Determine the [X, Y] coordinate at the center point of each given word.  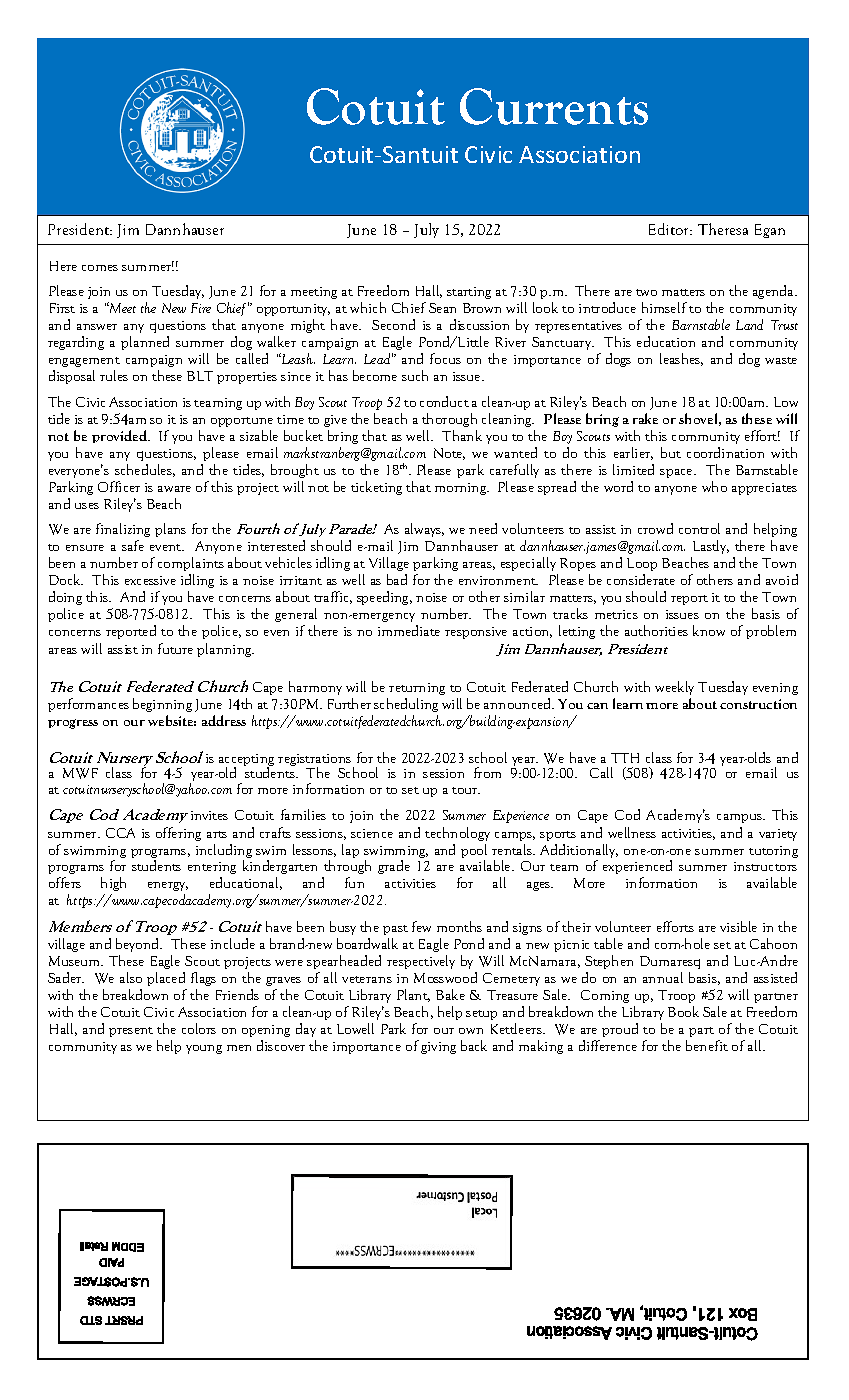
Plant [413, 995]
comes [100, 268]
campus [740, 818]
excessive [150, 580]
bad [397, 579]
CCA [120, 833]
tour [466, 790]
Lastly [711, 547]
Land [749, 324]
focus [445, 358]
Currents [554, 106]
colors [199, 1028]
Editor [670, 229]
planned [145, 343]
